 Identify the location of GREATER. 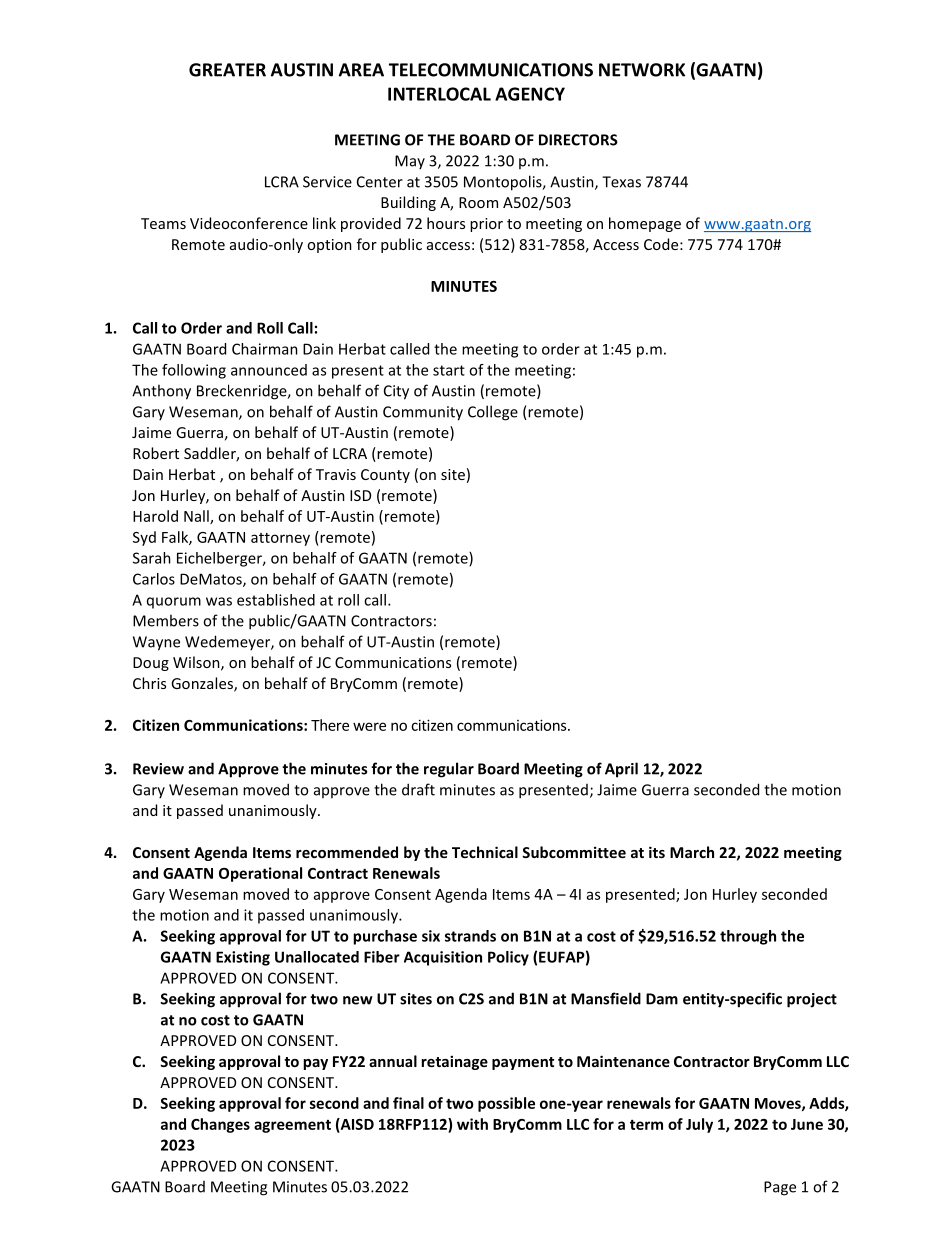
(227, 70).
